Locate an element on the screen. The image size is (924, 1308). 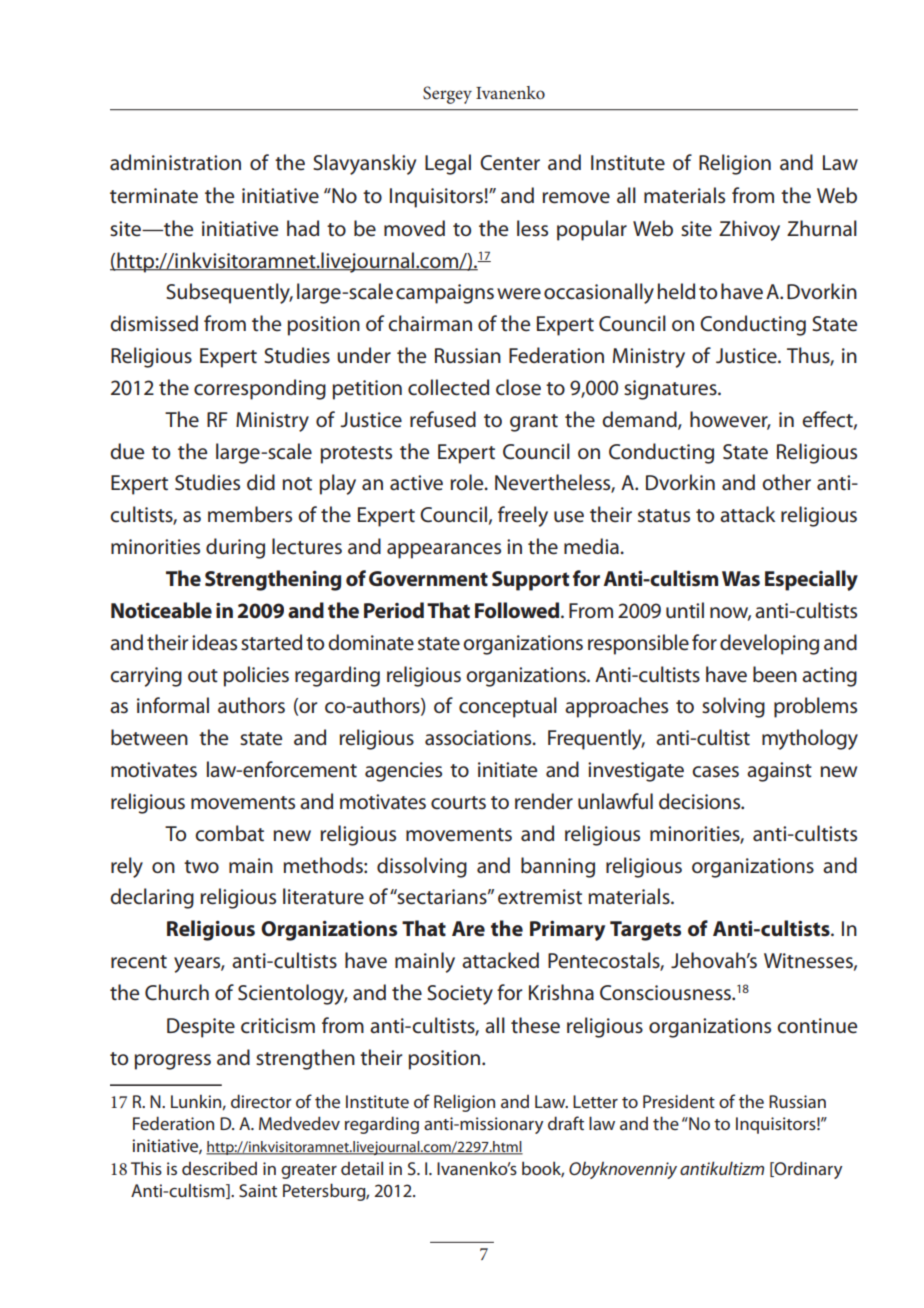
collected is located at coordinates (448, 387).
